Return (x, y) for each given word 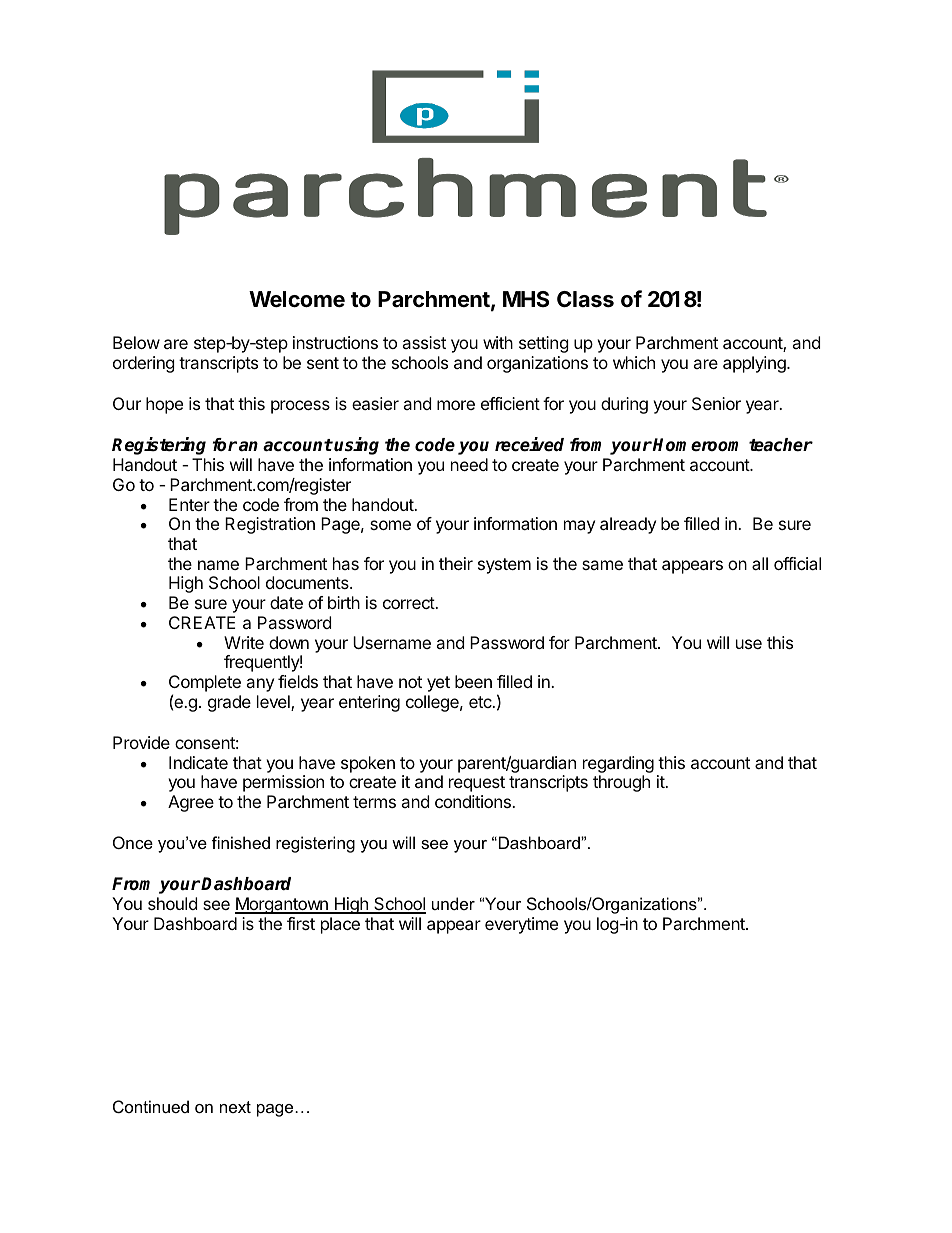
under (453, 903)
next (235, 1107)
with (498, 342)
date (286, 602)
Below (136, 342)
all (760, 563)
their (456, 563)
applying (755, 364)
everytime (521, 925)
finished (241, 842)
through (621, 783)
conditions (474, 801)
